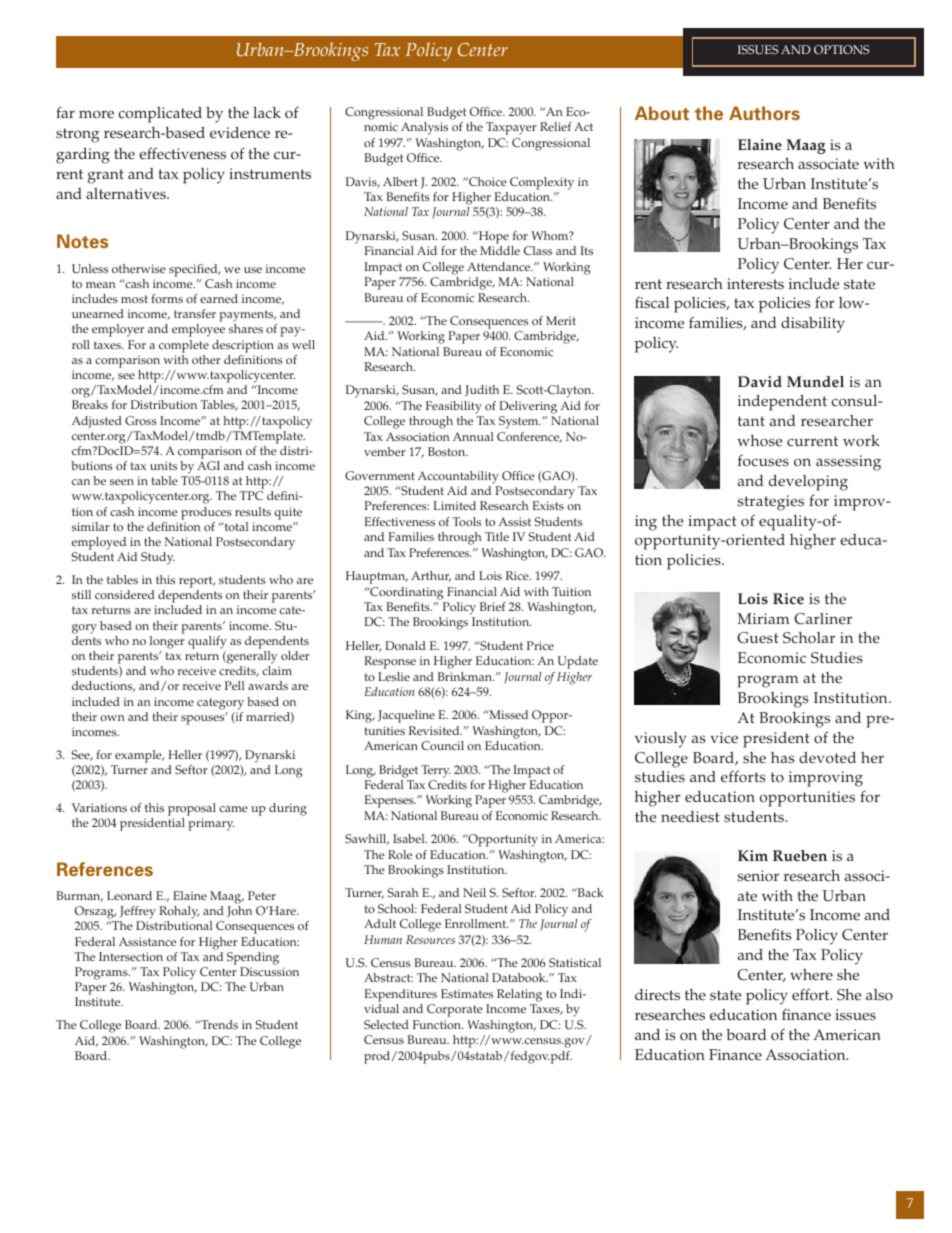 This image has height=1233, width=952. I want to click on Miriam, so click(763, 618).
